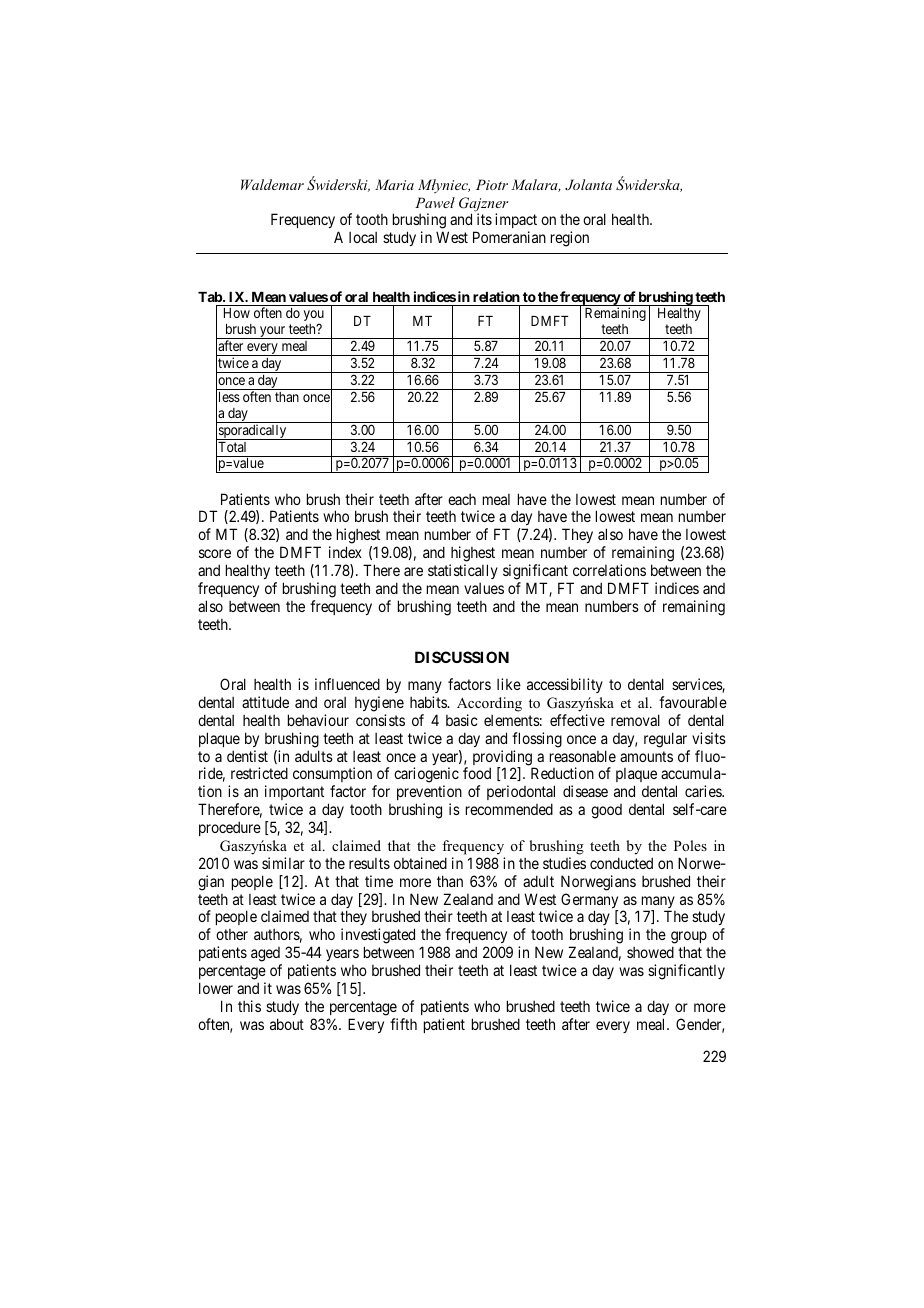  Describe the element at coordinates (570, 239) in the screenshot. I see `region` at that location.
